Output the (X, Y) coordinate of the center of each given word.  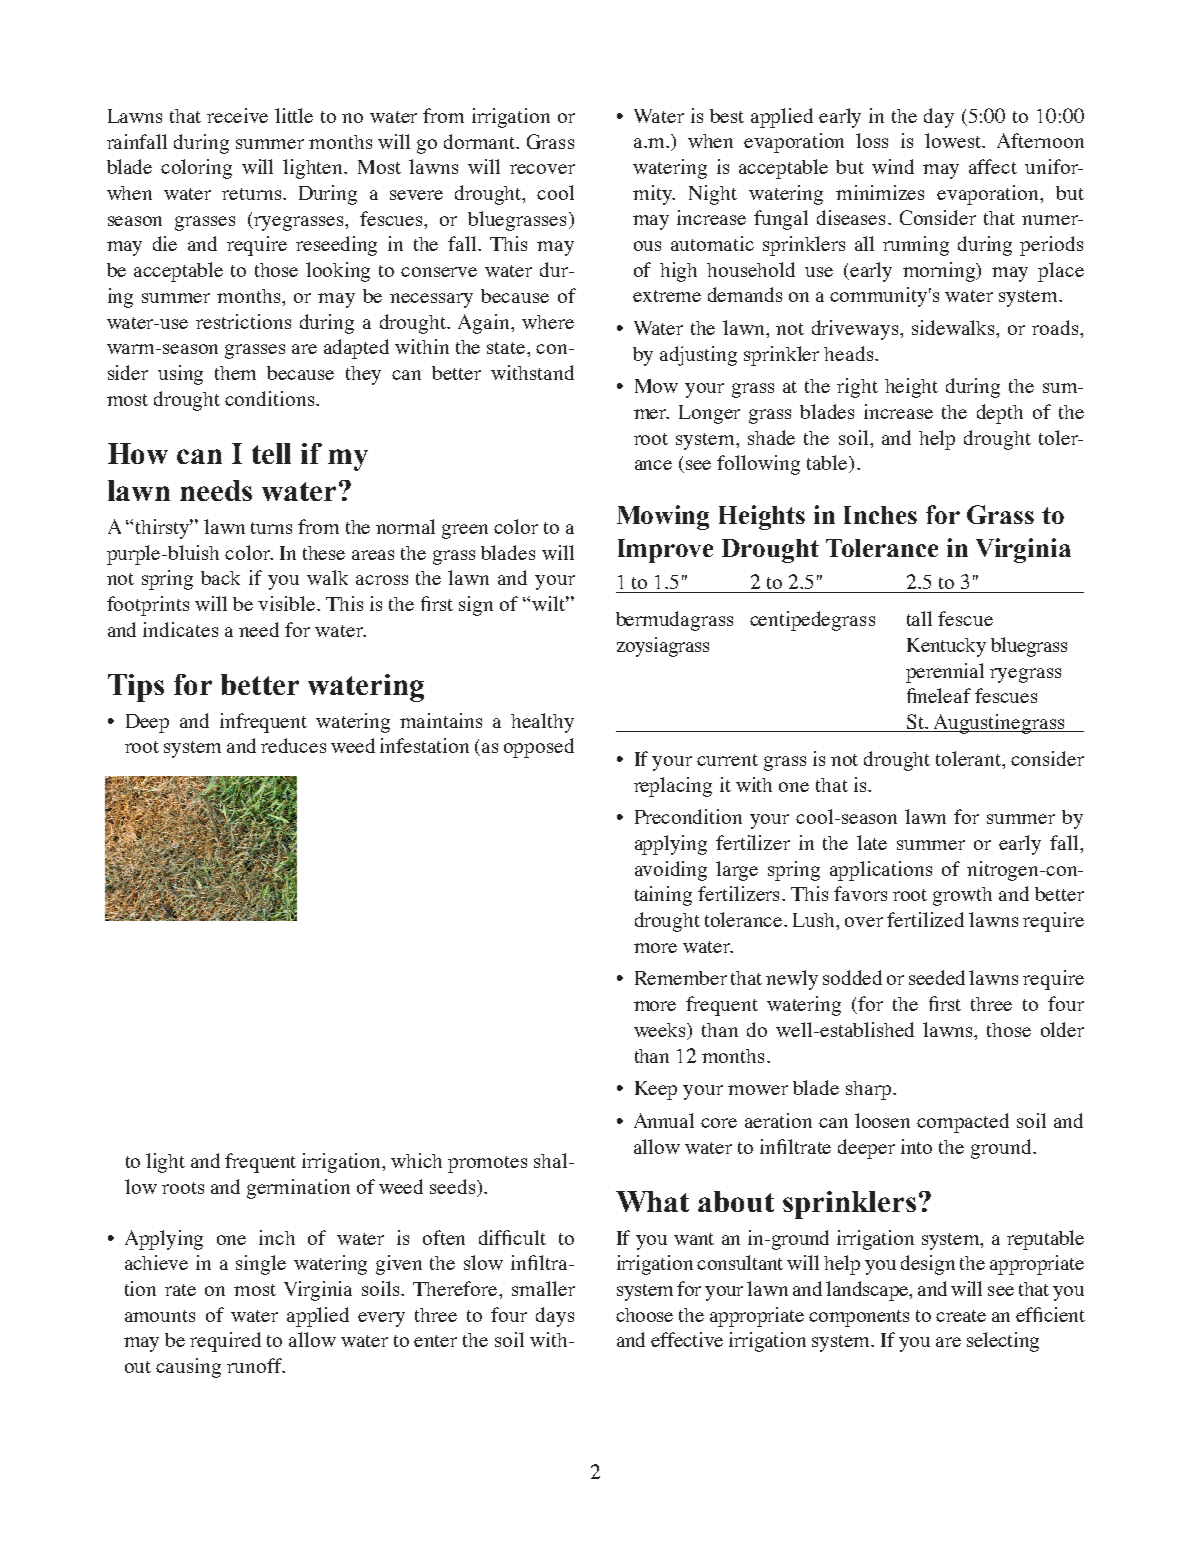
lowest (954, 140)
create (961, 1316)
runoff (255, 1365)
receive (237, 115)
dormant (481, 141)
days (555, 1317)
